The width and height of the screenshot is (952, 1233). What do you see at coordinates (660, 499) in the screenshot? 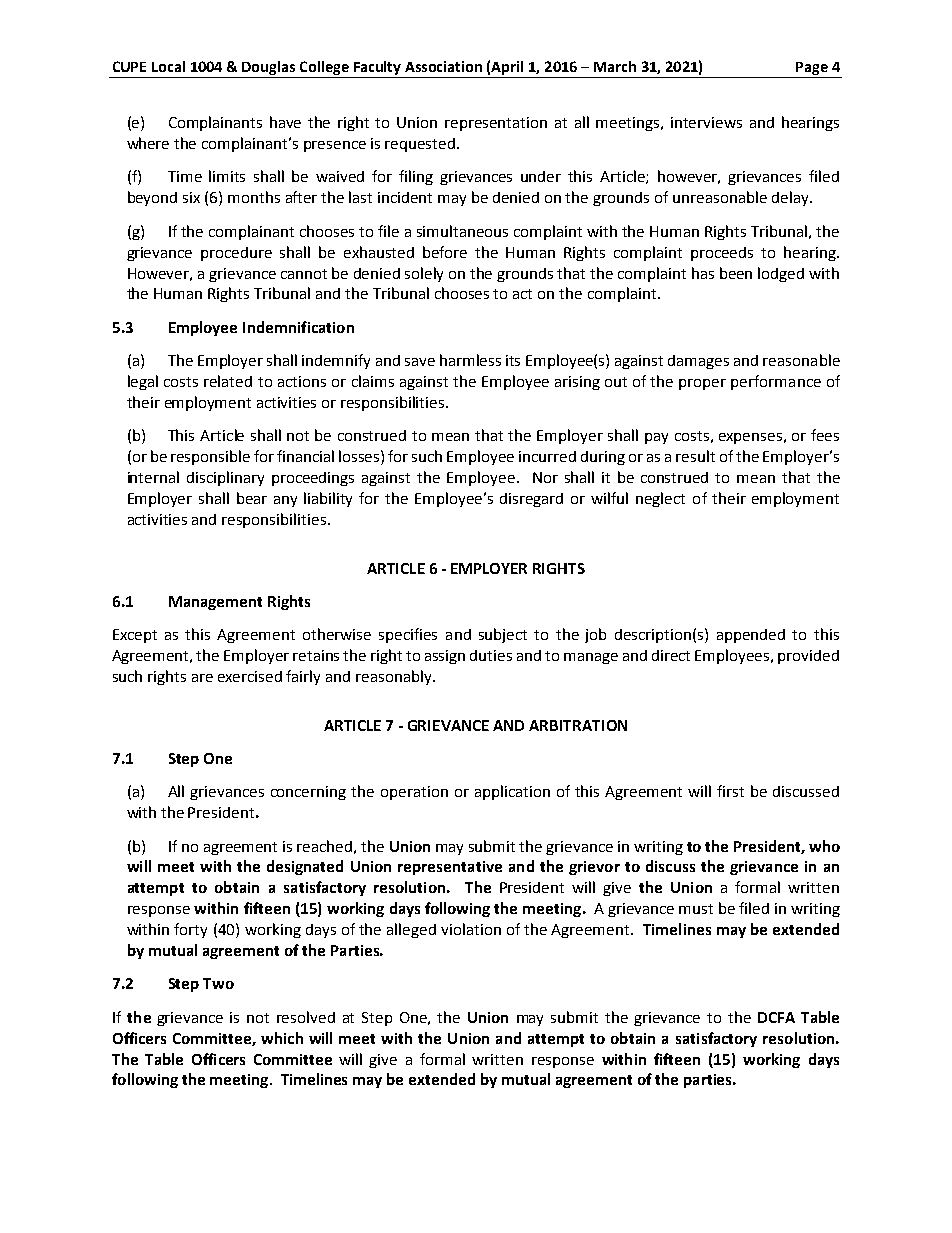
I see `neglect` at bounding box center [660, 499].
